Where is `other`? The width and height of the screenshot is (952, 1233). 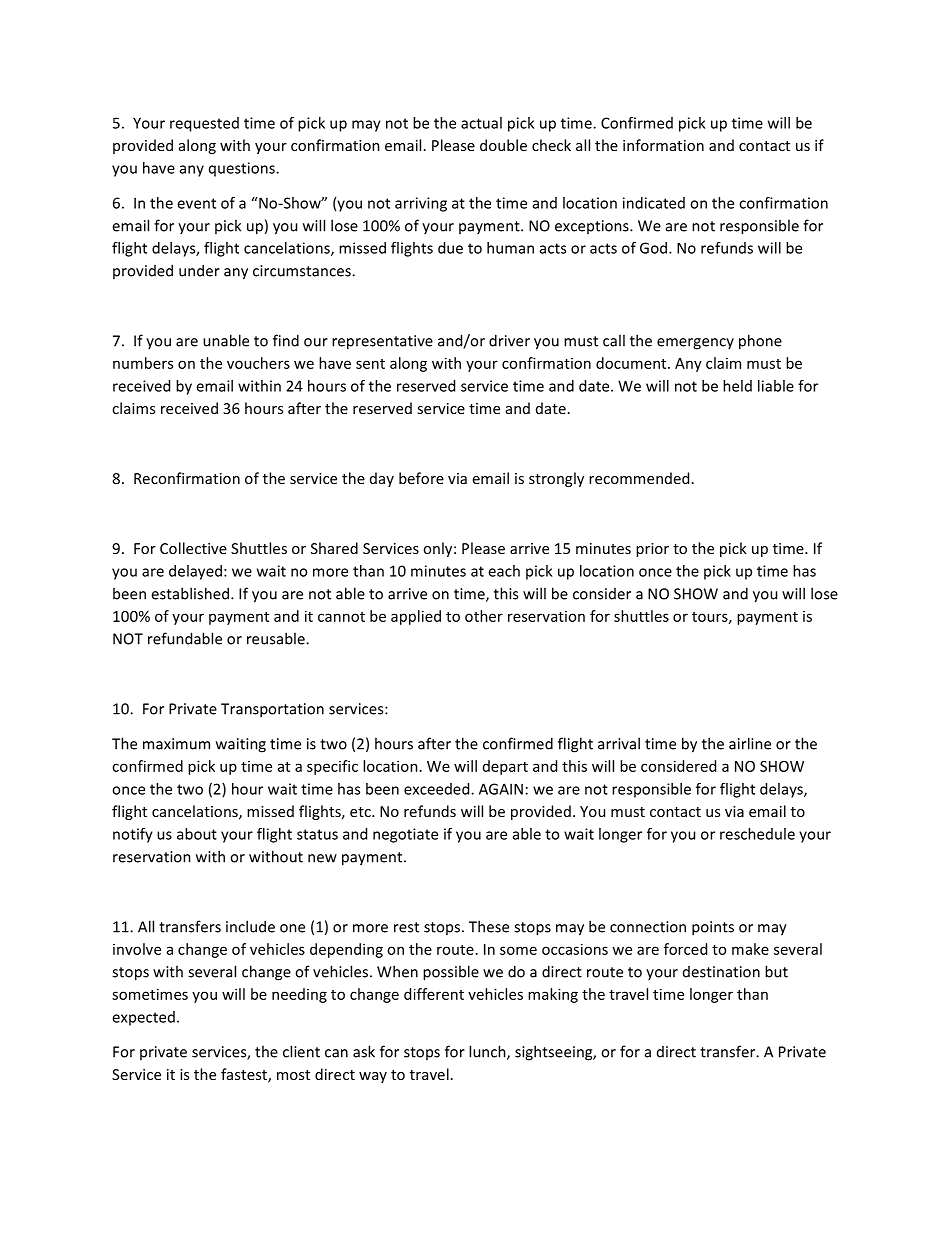
other is located at coordinates (484, 616).
